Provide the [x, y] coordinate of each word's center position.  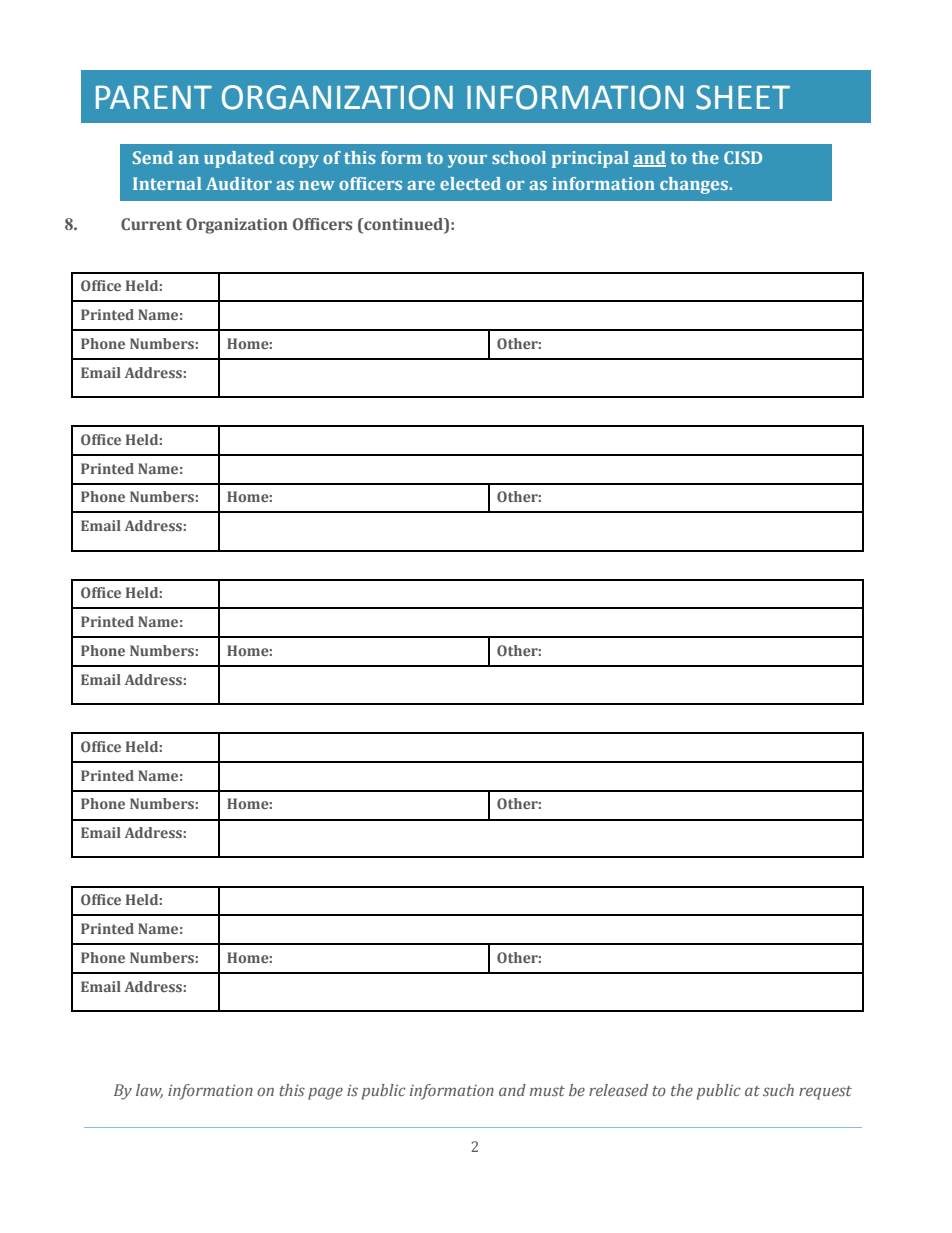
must [547, 1091]
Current [151, 224]
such [778, 1090]
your [467, 161]
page [325, 1093]
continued [403, 224]
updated [239, 159]
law [149, 1091]
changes [695, 185]
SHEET [743, 97]
